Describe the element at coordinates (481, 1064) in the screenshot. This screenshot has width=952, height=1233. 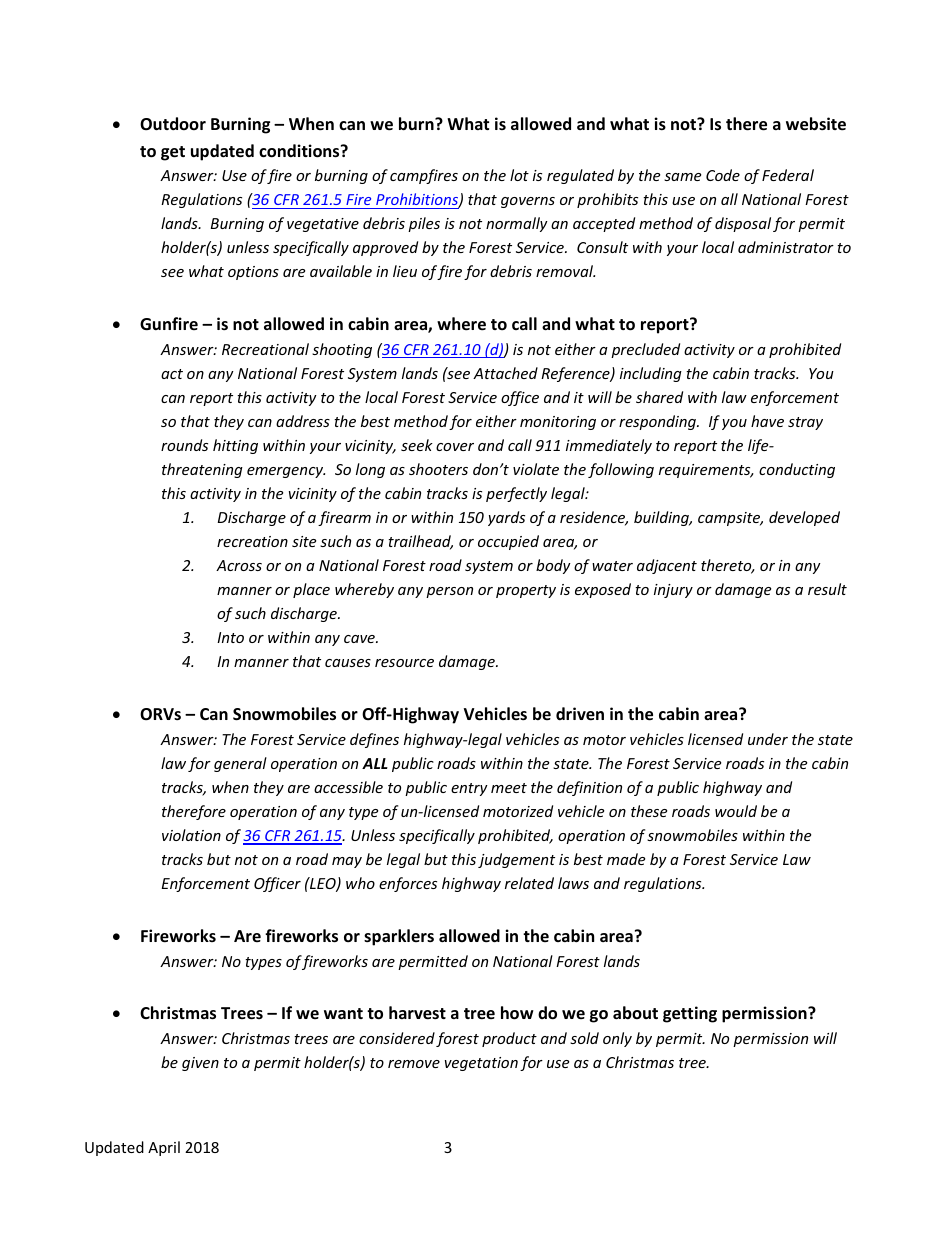
I see `vegetation` at that location.
